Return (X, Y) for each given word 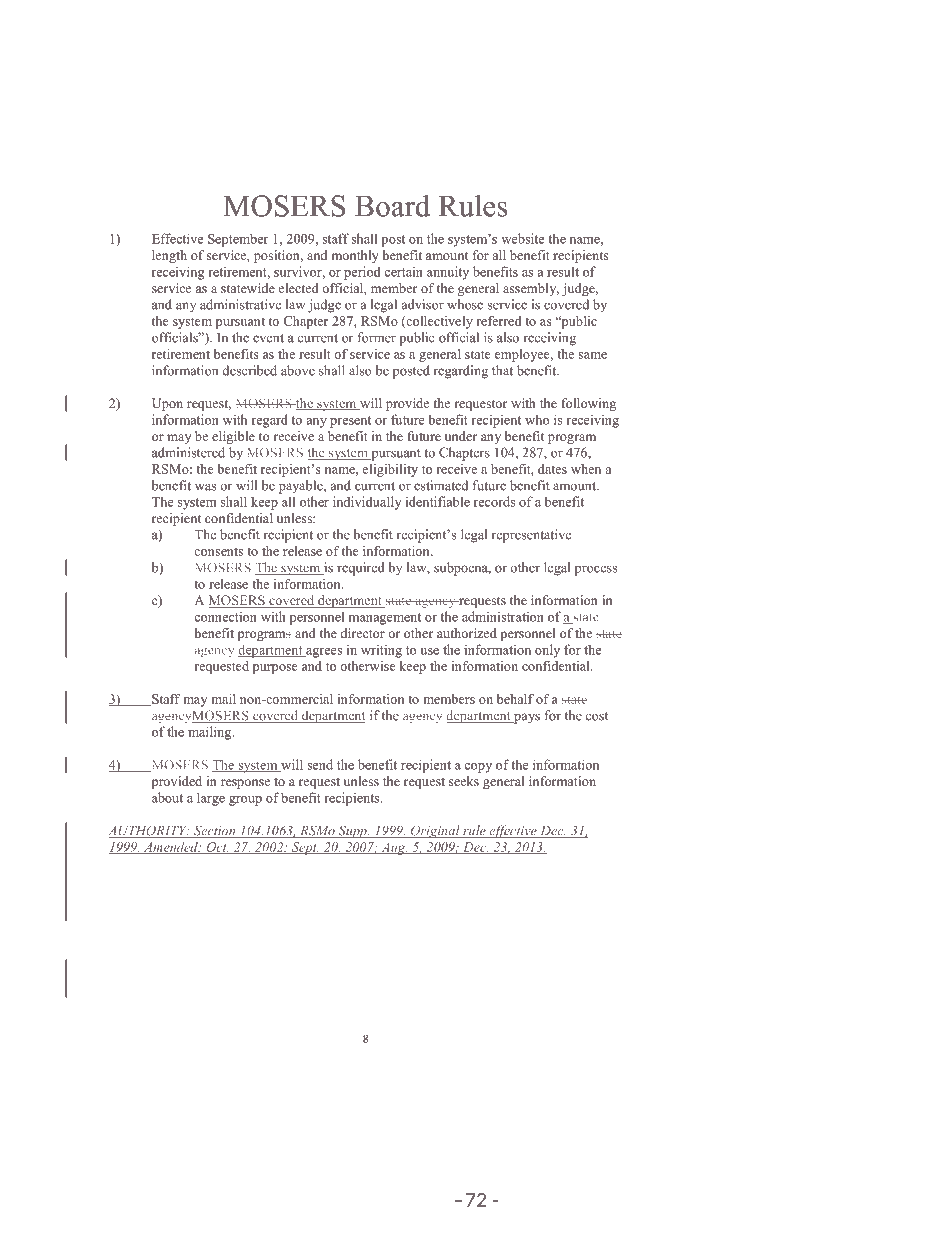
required (361, 569)
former (377, 337)
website (522, 238)
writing (381, 651)
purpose (275, 669)
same (592, 355)
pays (526, 718)
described (249, 370)
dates (552, 469)
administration (503, 616)
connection (225, 616)
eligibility (390, 470)
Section (215, 831)
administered (188, 452)
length (169, 256)
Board (392, 205)
